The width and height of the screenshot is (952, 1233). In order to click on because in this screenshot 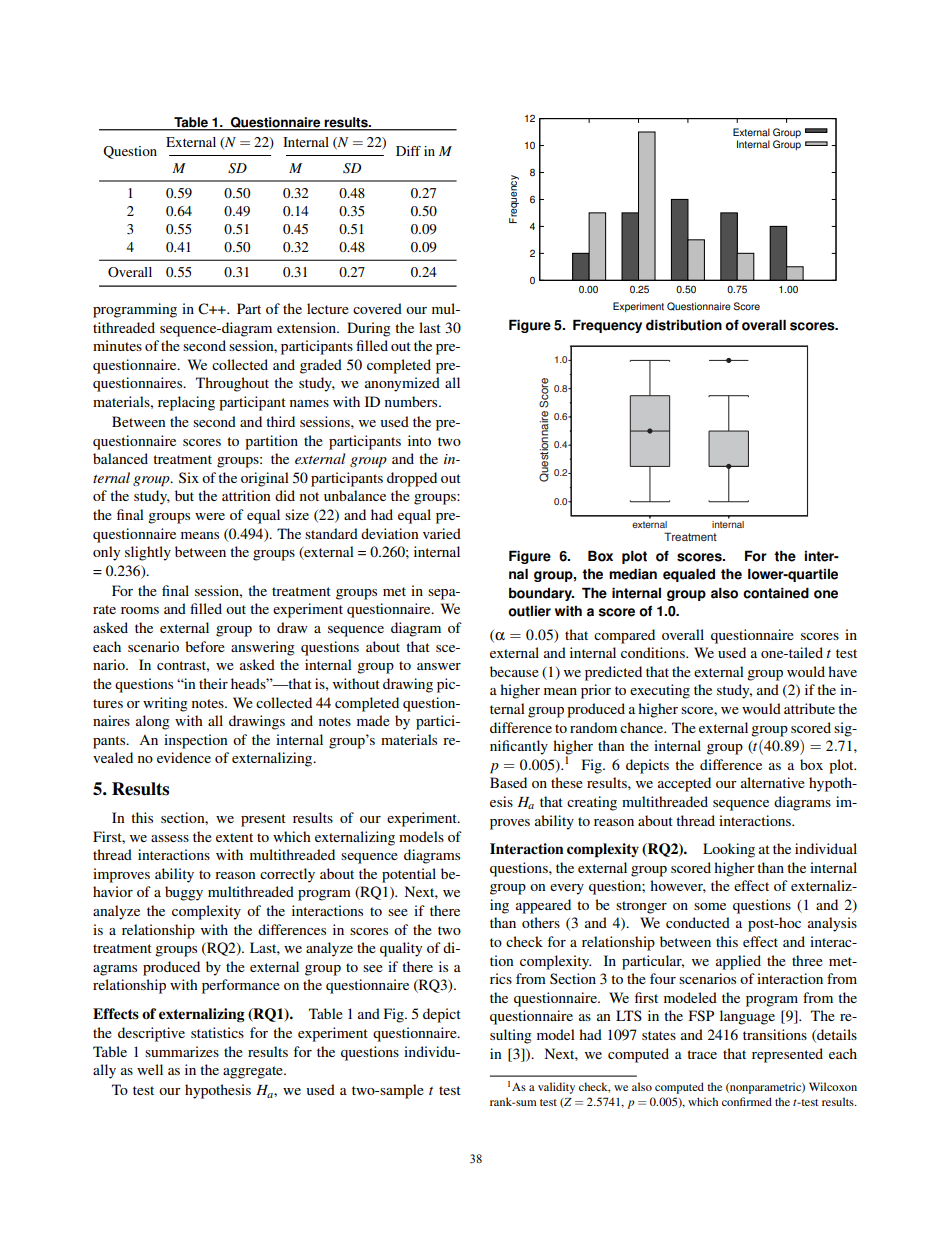, I will do `click(514, 671)`.
